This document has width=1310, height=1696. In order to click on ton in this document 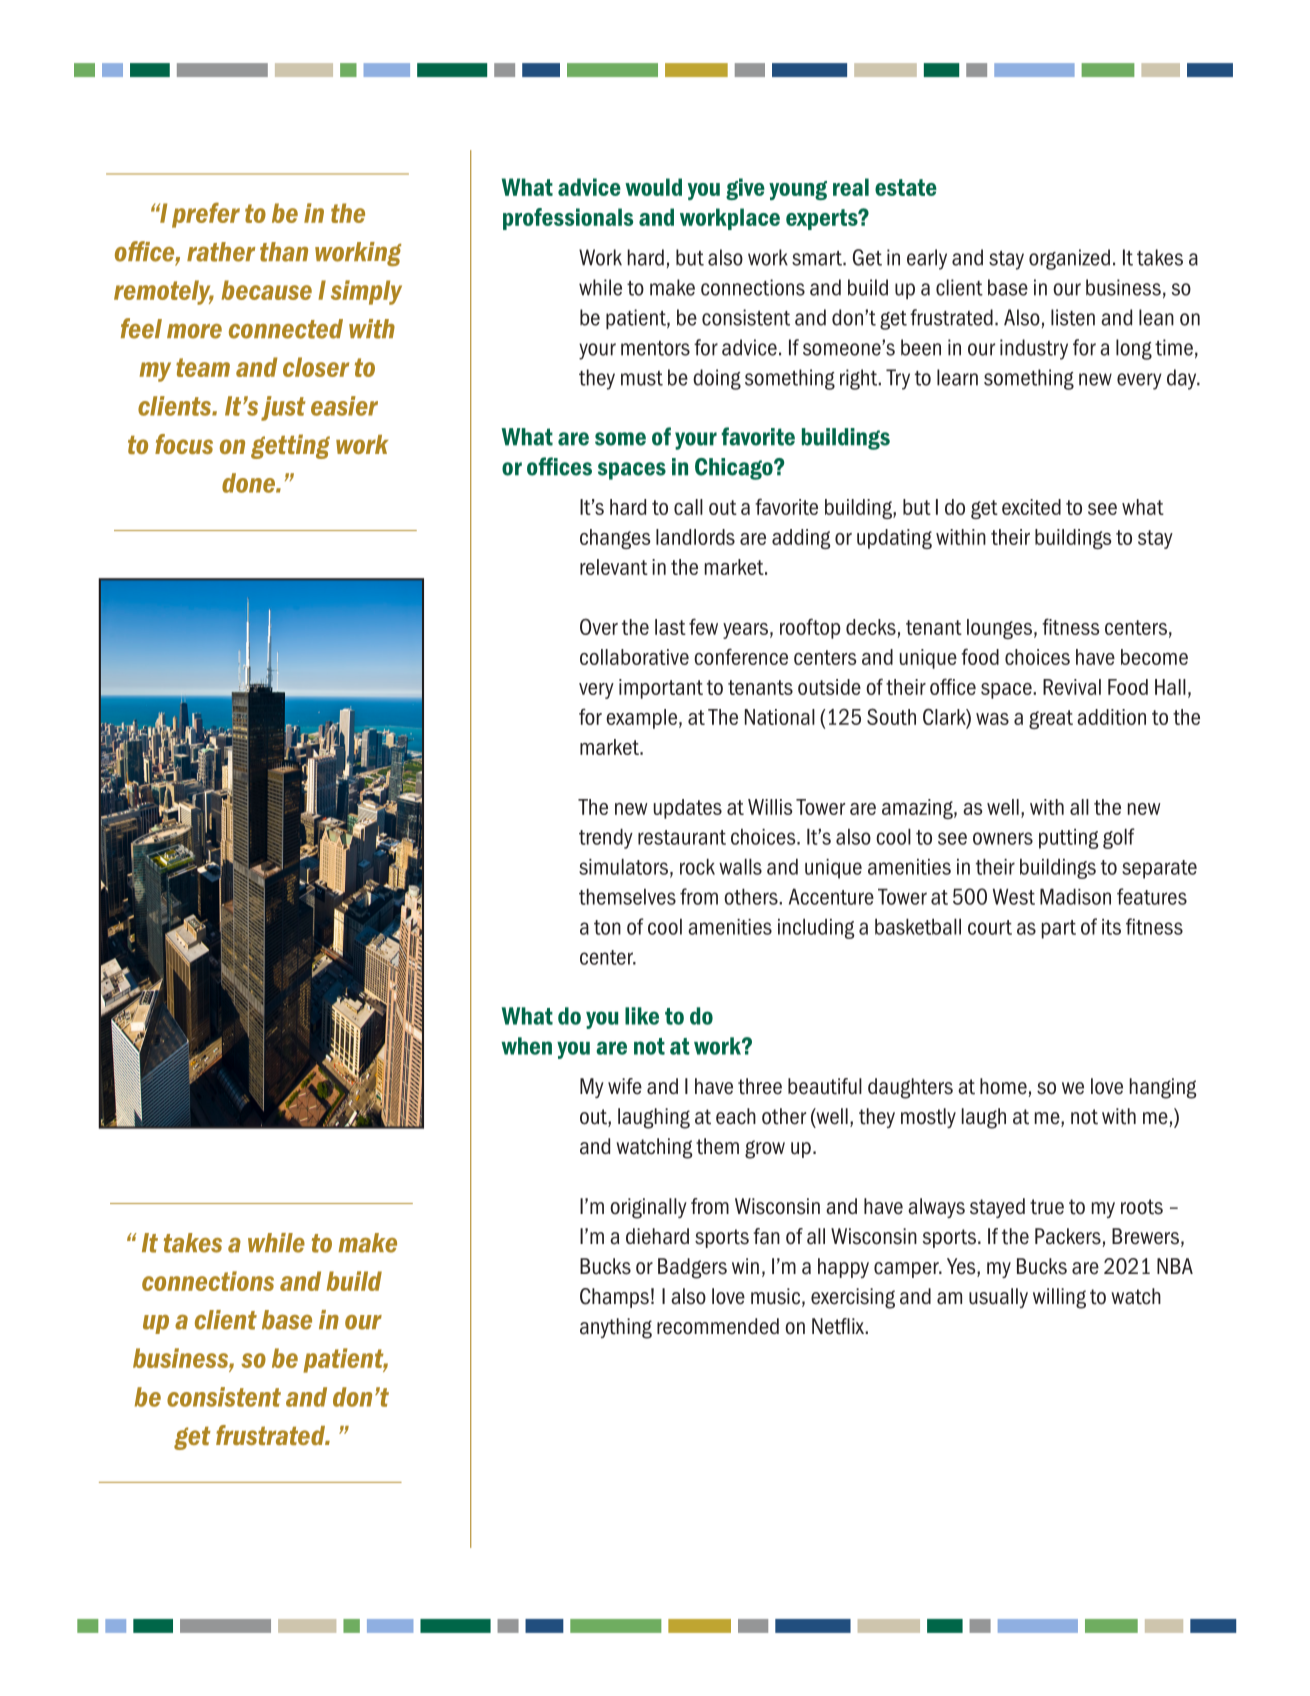, I will do `click(607, 927)`.
